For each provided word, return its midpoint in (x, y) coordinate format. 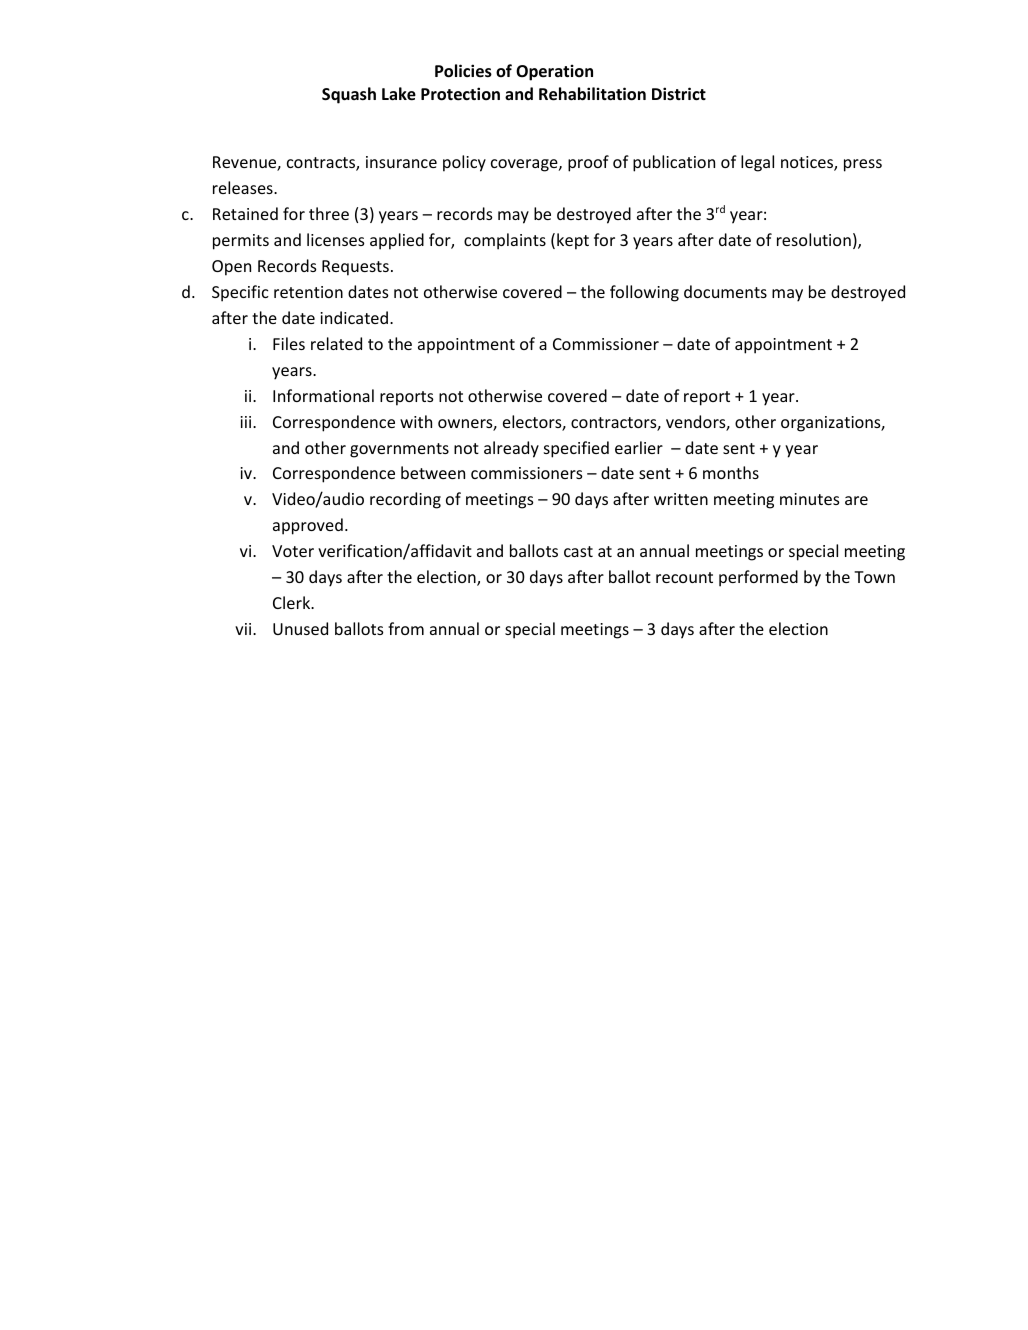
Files (289, 343)
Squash (349, 95)
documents (725, 291)
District (679, 93)
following (644, 293)
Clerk (293, 602)
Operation (554, 72)
